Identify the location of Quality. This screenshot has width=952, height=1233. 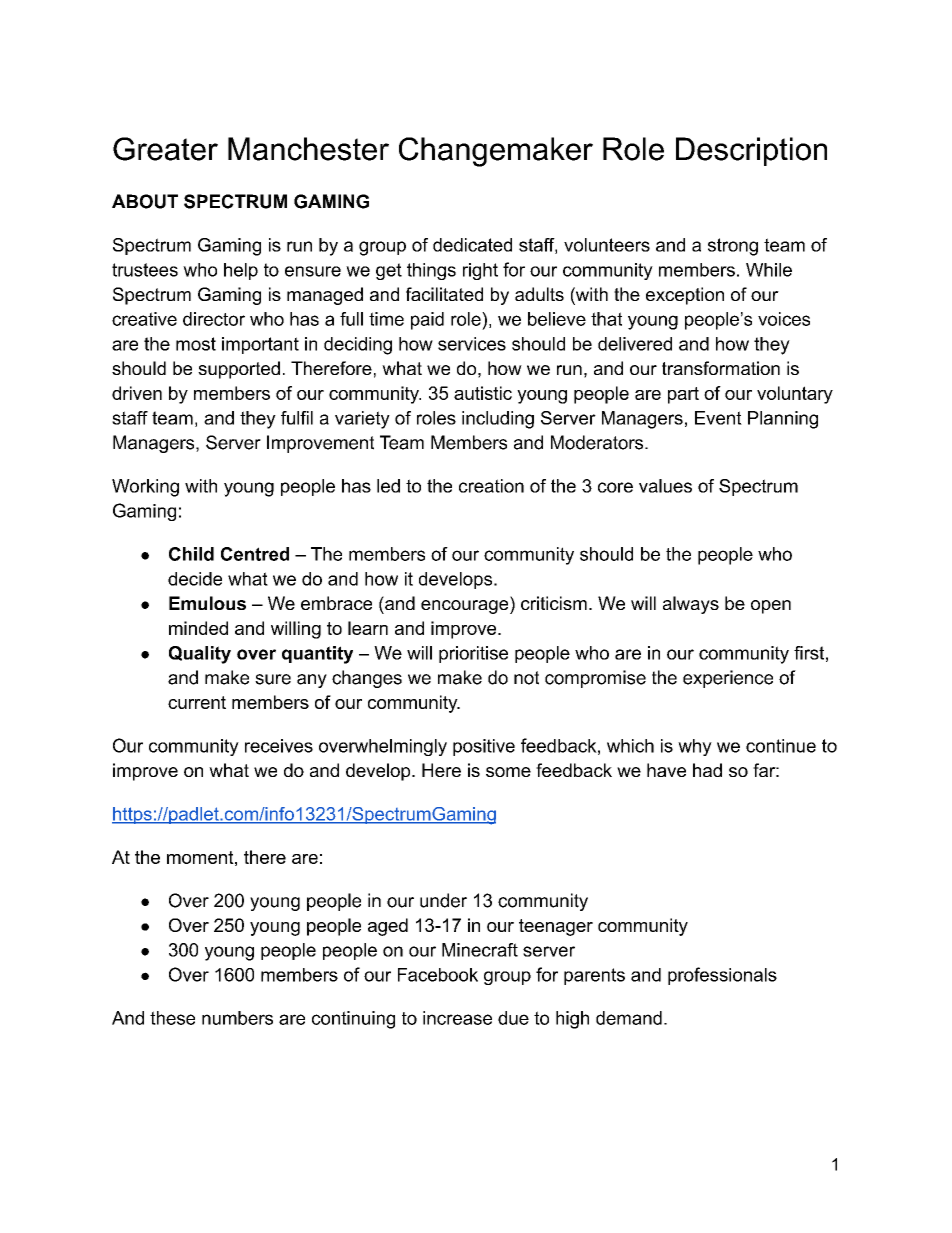
(200, 655).
